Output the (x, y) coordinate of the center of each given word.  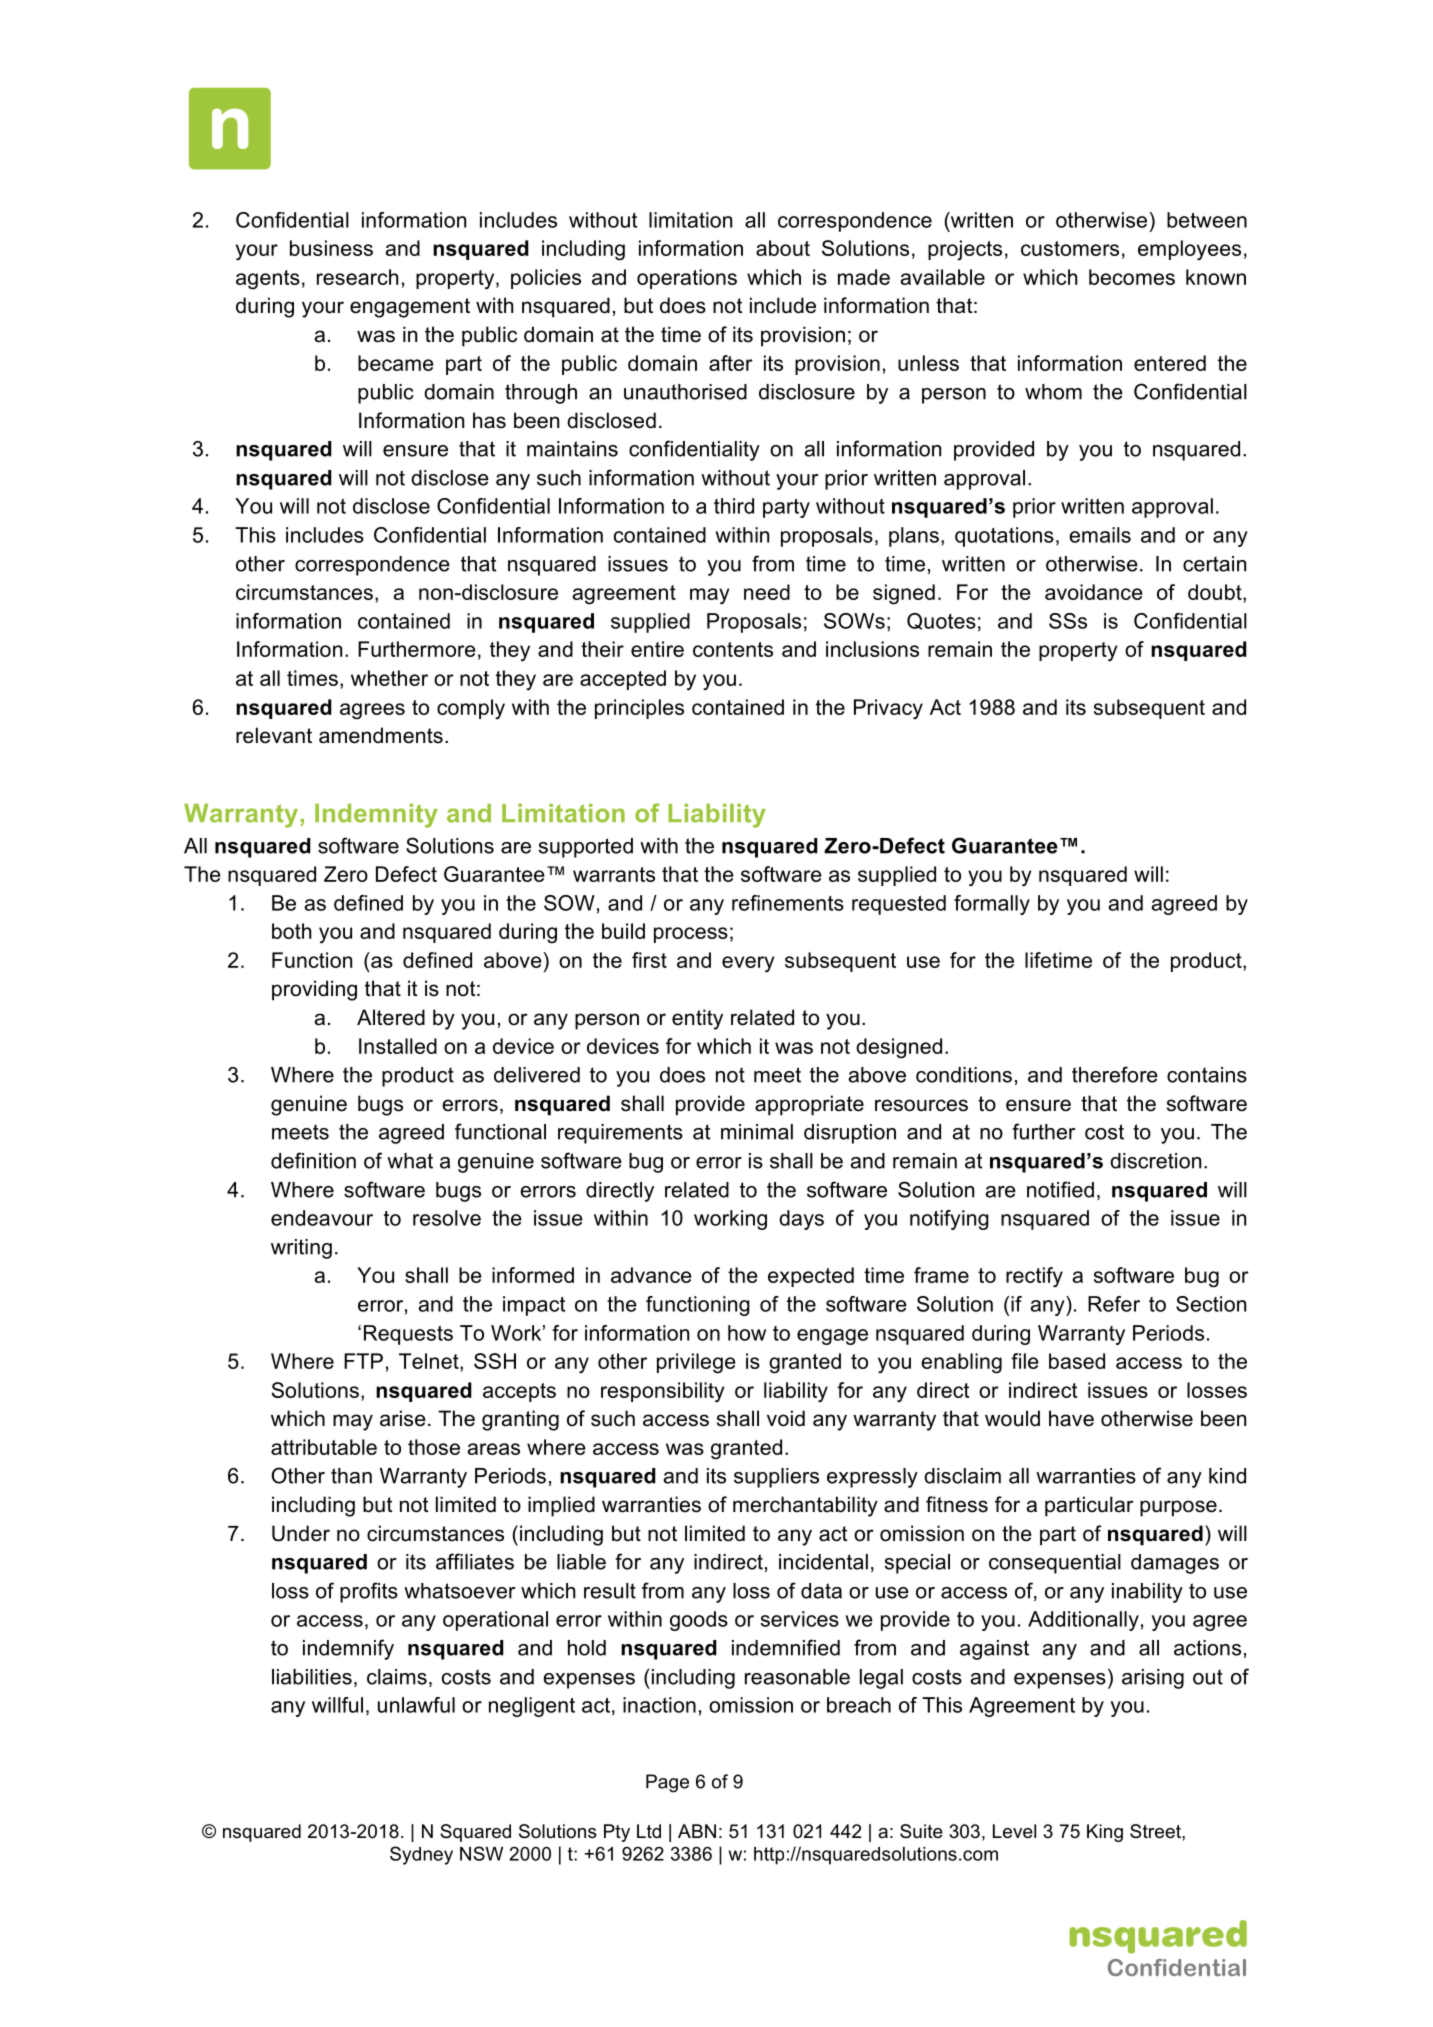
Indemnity (376, 816)
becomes (1132, 277)
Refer (1114, 1304)
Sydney (421, 1855)
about (783, 248)
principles (639, 709)
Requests (408, 1335)
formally (992, 905)
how (747, 1333)
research (357, 277)
